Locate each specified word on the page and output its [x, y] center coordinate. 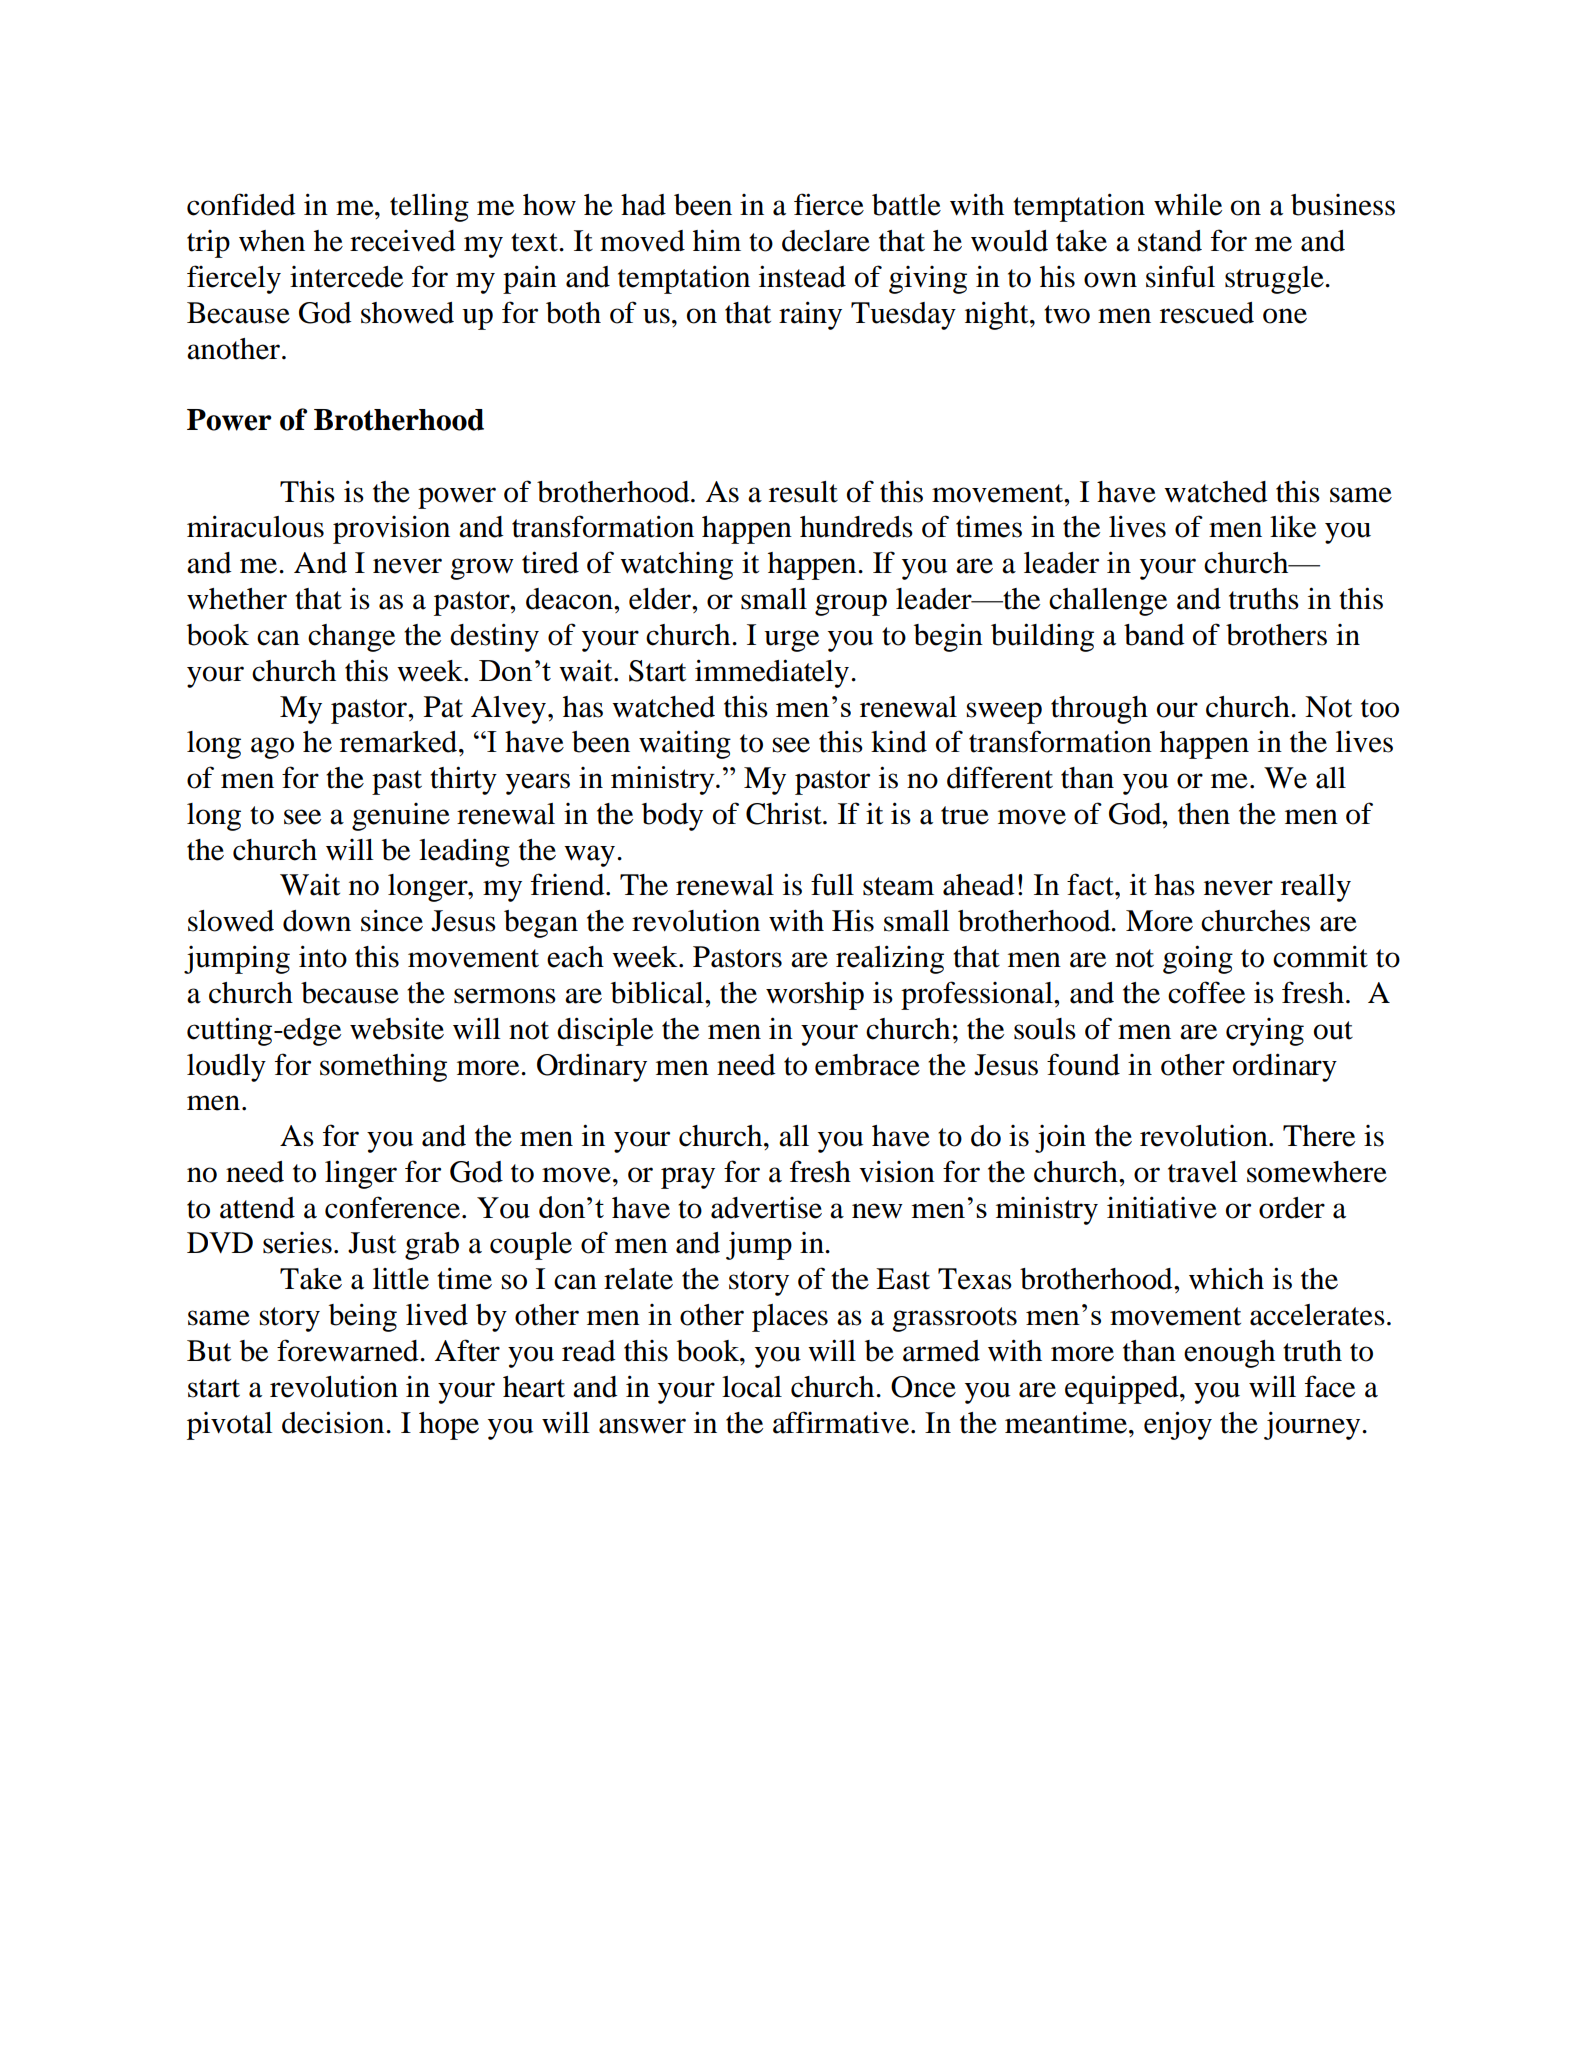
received [403, 241]
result [803, 492]
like [1293, 526]
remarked [400, 742]
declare [826, 241]
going [1198, 959]
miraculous [255, 526]
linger [361, 1174]
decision [334, 1422]
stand [1170, 241]
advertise [766, 1208]
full [832, 884]
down [317, 921]
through [1099, 710]
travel [1202, 1172]
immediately [772, 673]
